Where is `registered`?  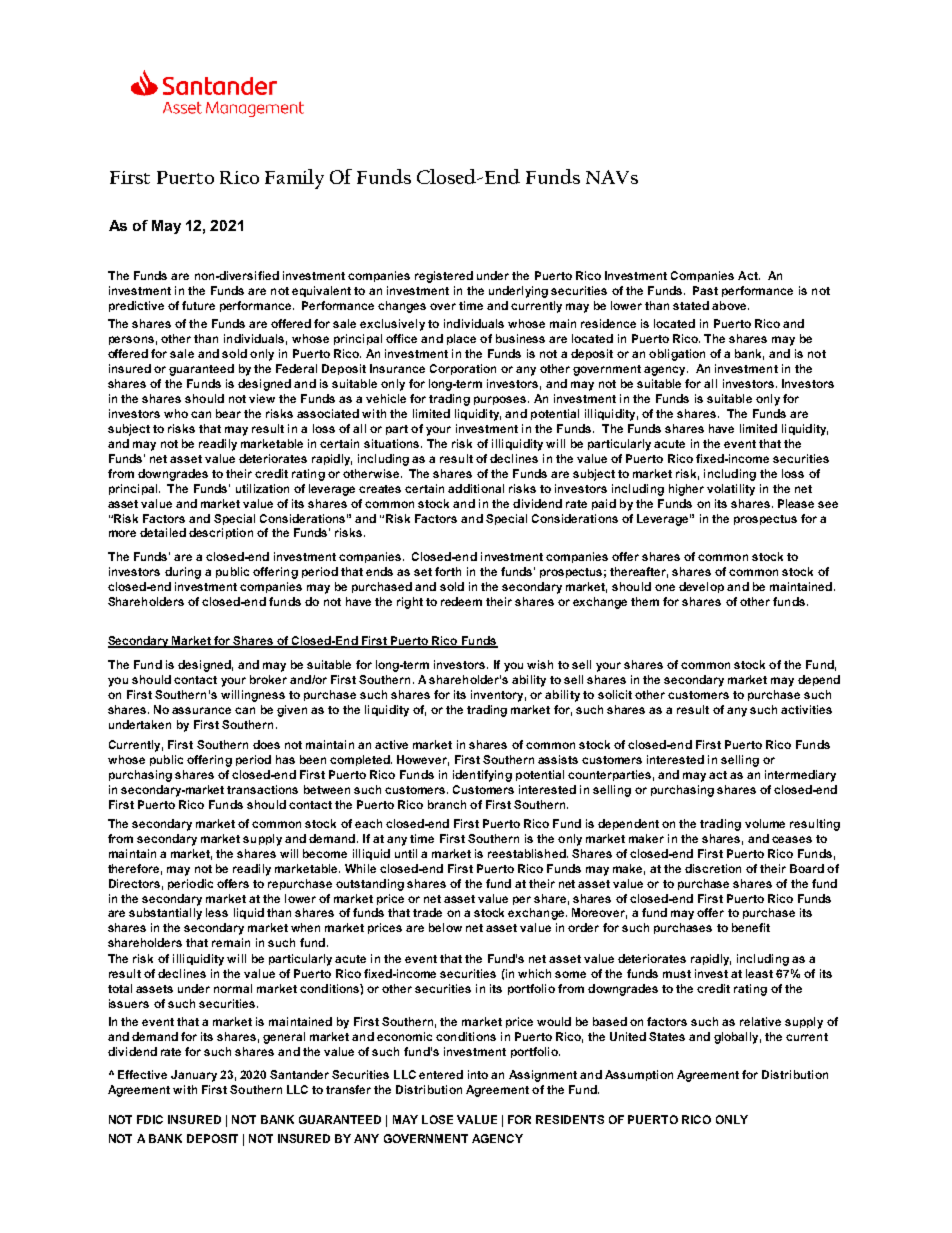
registered is located at coordinates (444, 277).
